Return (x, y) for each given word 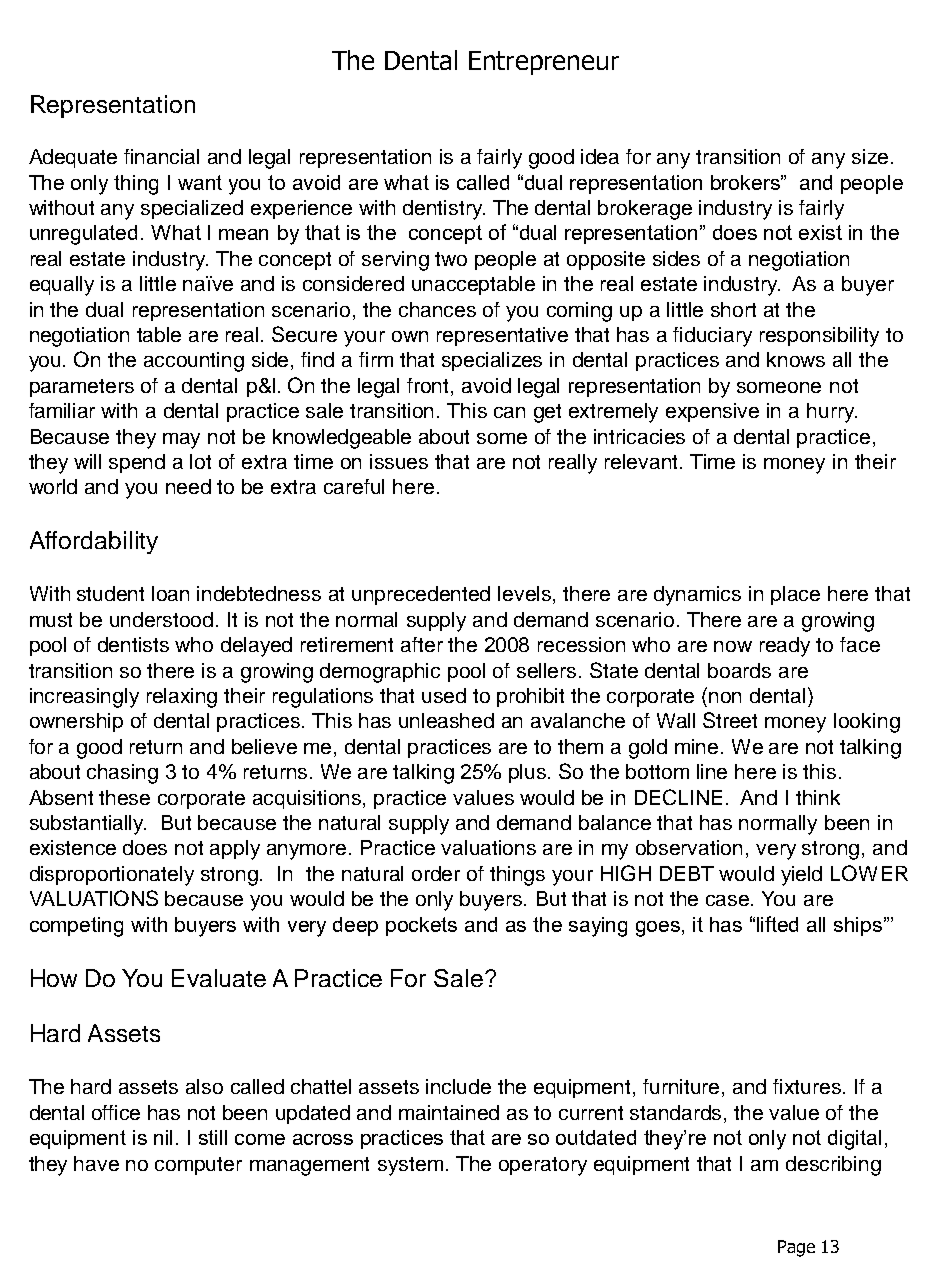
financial (161, 156)
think (818, 797)
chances (437, 309)
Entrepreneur (544, 63)
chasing (122, 774)
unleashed (446, 720)
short (733, 309)
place (795, 595)
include (458, 1086)
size (870, 156)
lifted (777, 924)
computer (198, 1166)
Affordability (94, 542)
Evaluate (219, 978)
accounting (194, 362)
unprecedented (421, 595)
